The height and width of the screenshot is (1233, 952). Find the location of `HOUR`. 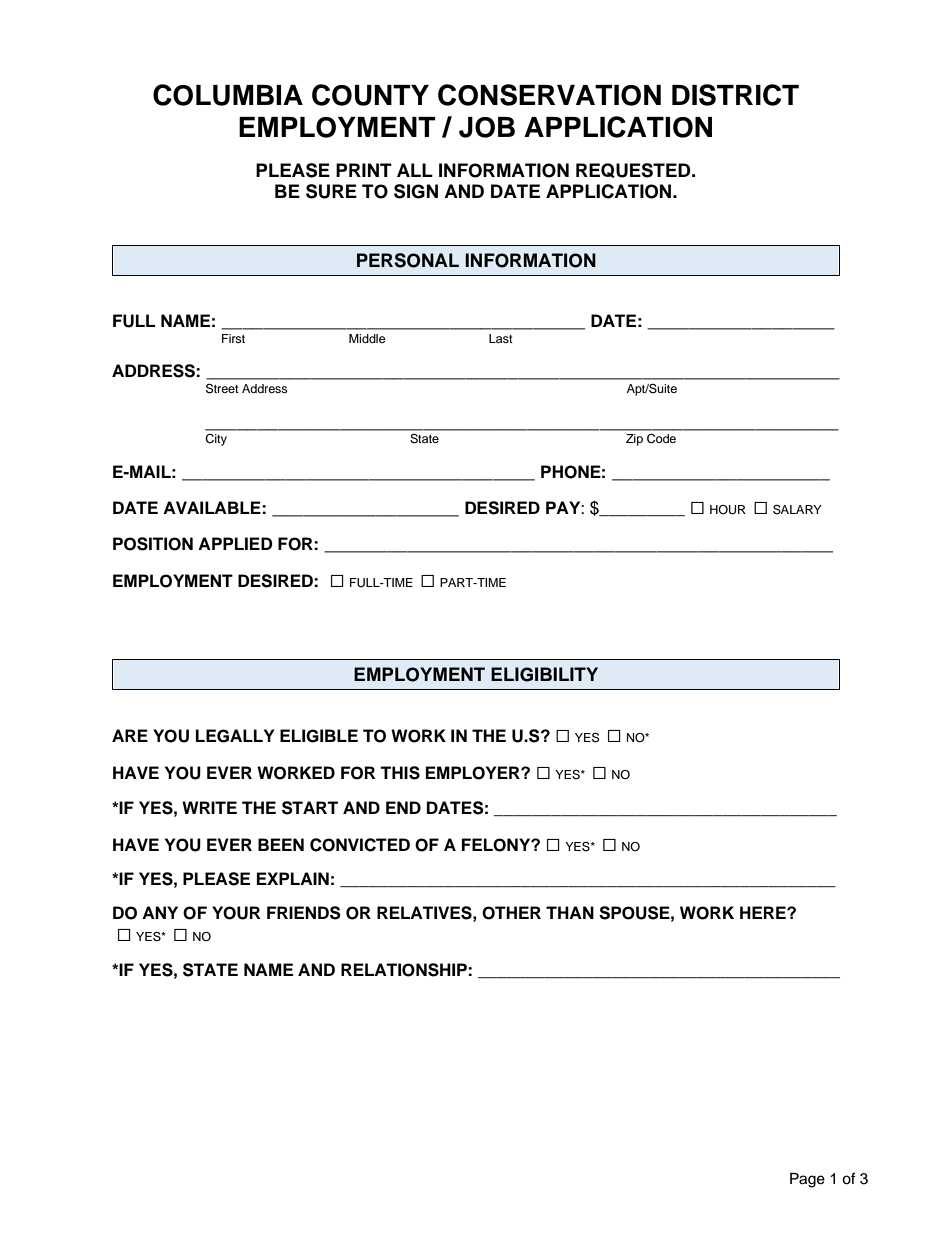

HOUR is located at coordinates (728, 510).
